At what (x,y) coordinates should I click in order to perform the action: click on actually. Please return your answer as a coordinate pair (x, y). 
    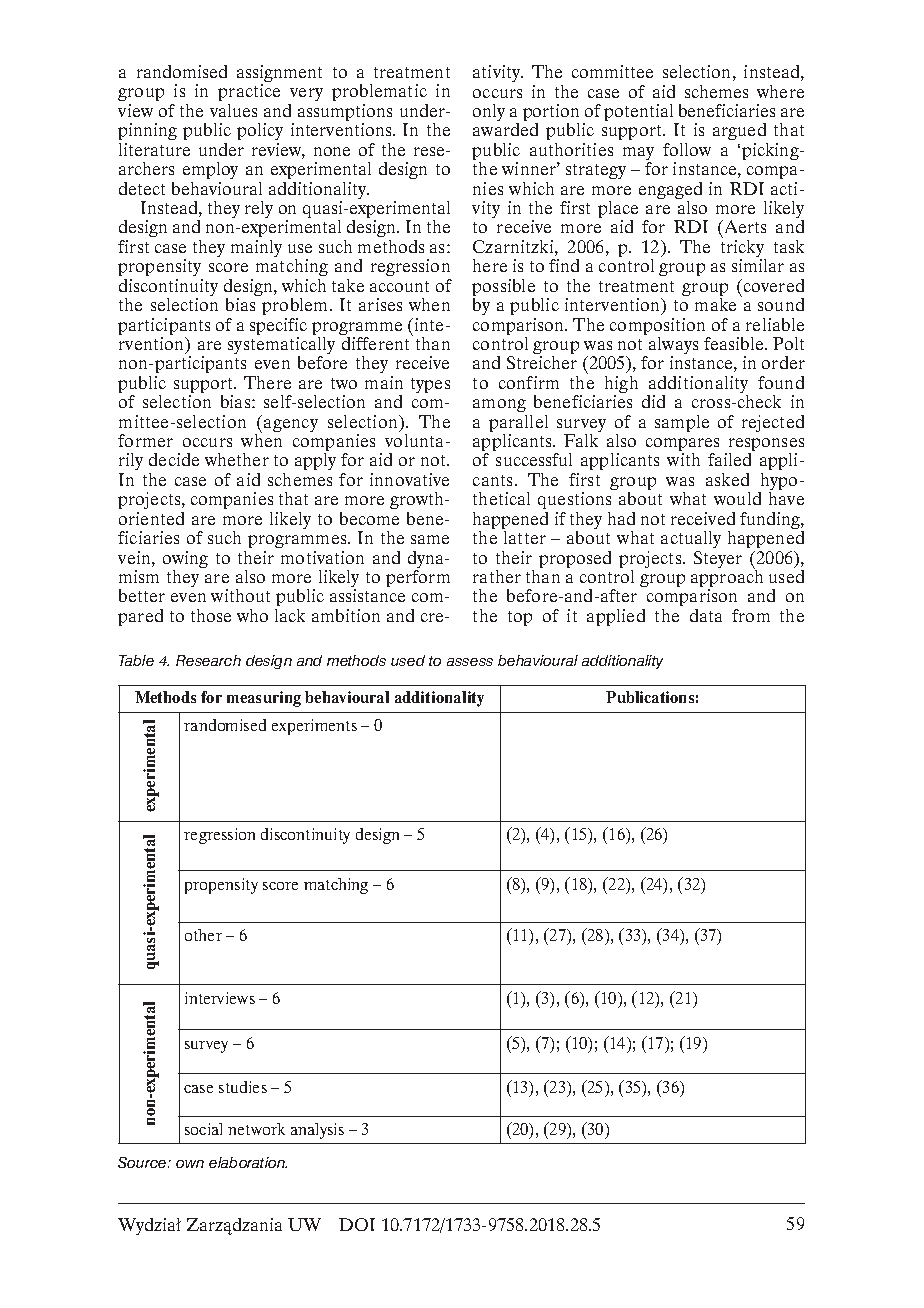
    Looking at the image, I should click on (691, 539).
